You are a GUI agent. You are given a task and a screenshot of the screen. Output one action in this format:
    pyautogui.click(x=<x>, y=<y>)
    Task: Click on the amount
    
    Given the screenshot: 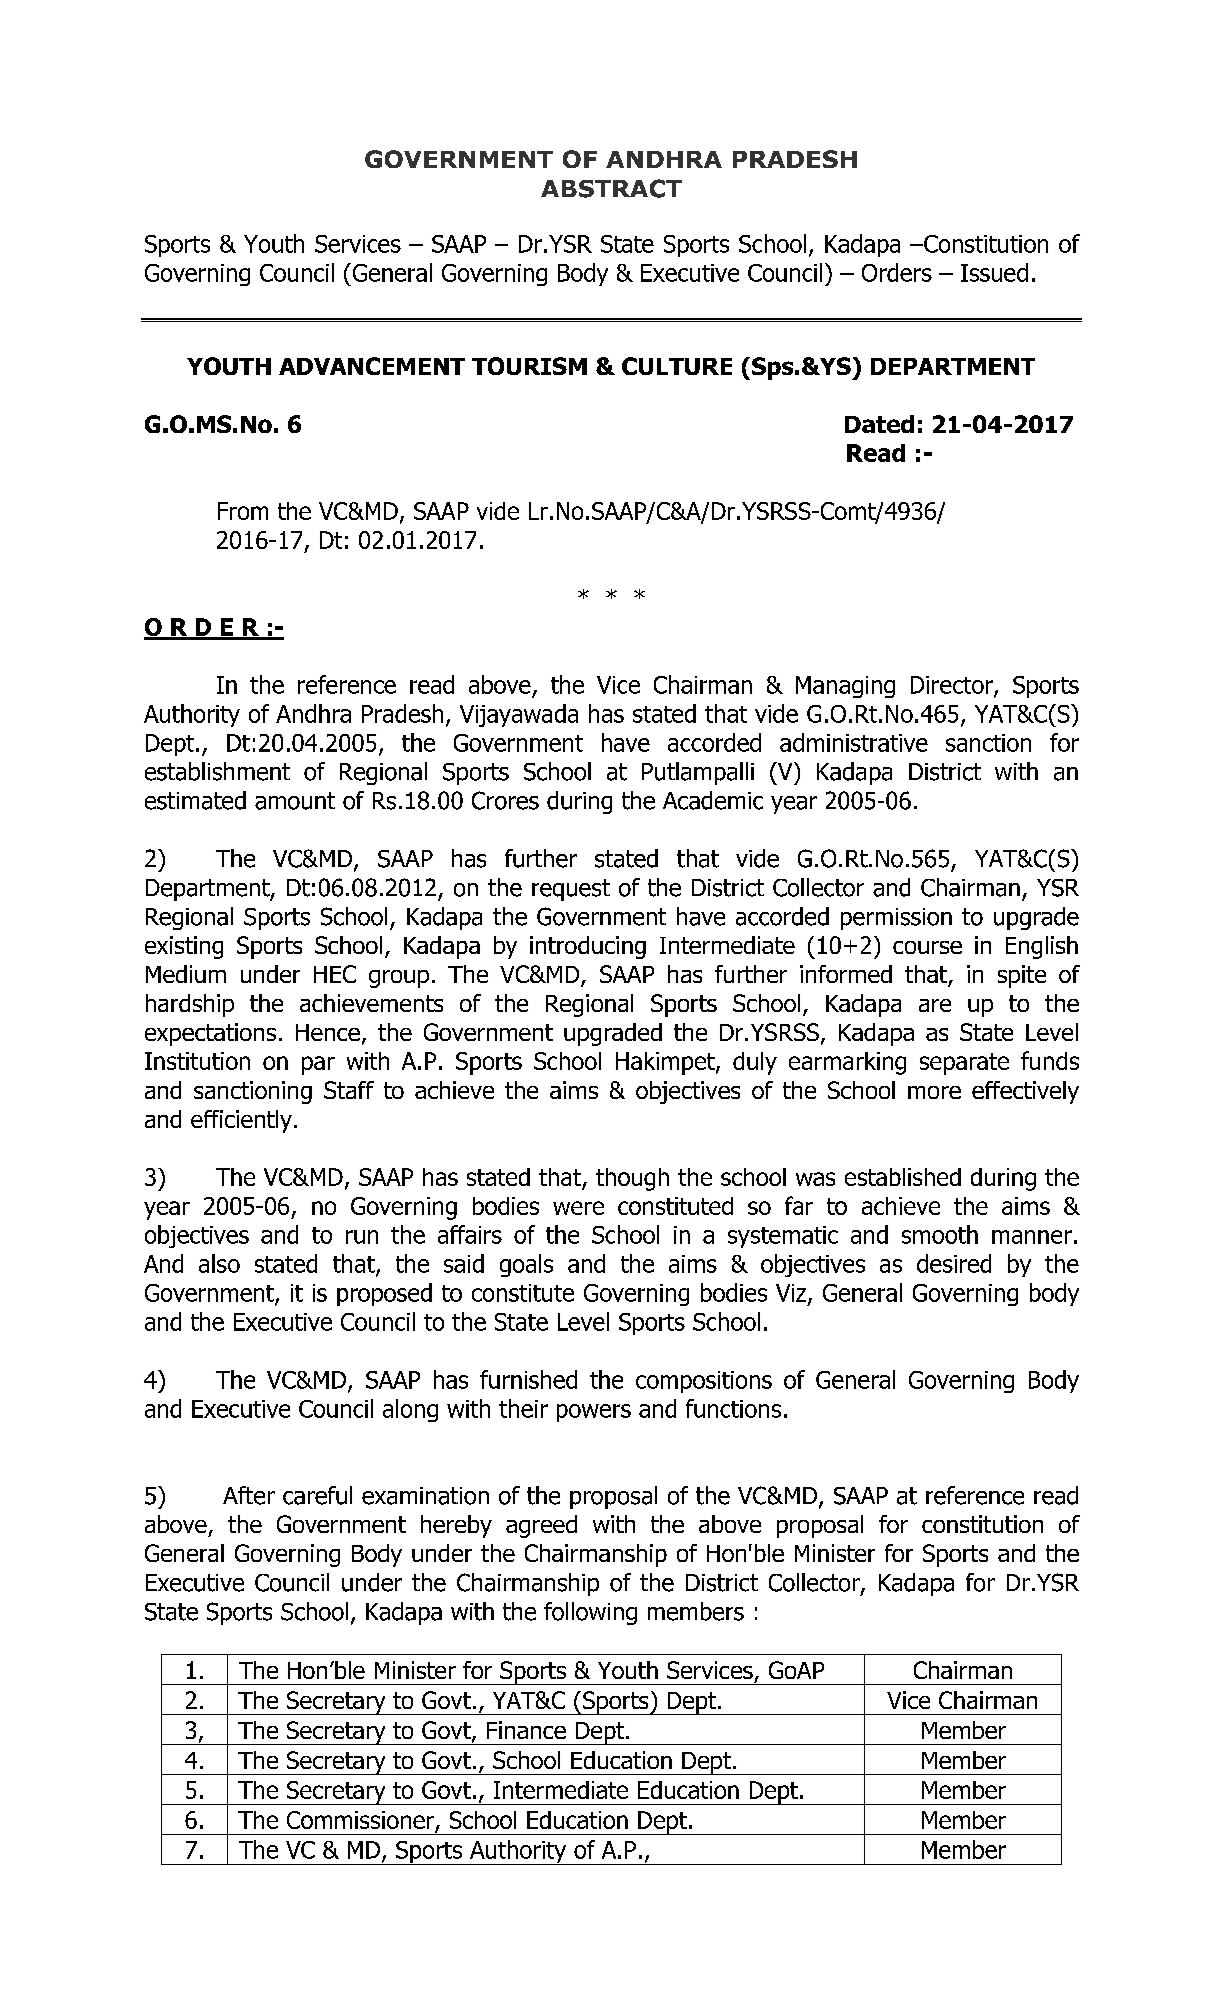 What is the action you would take?
    pyautogui.click(x=295, y=801)
